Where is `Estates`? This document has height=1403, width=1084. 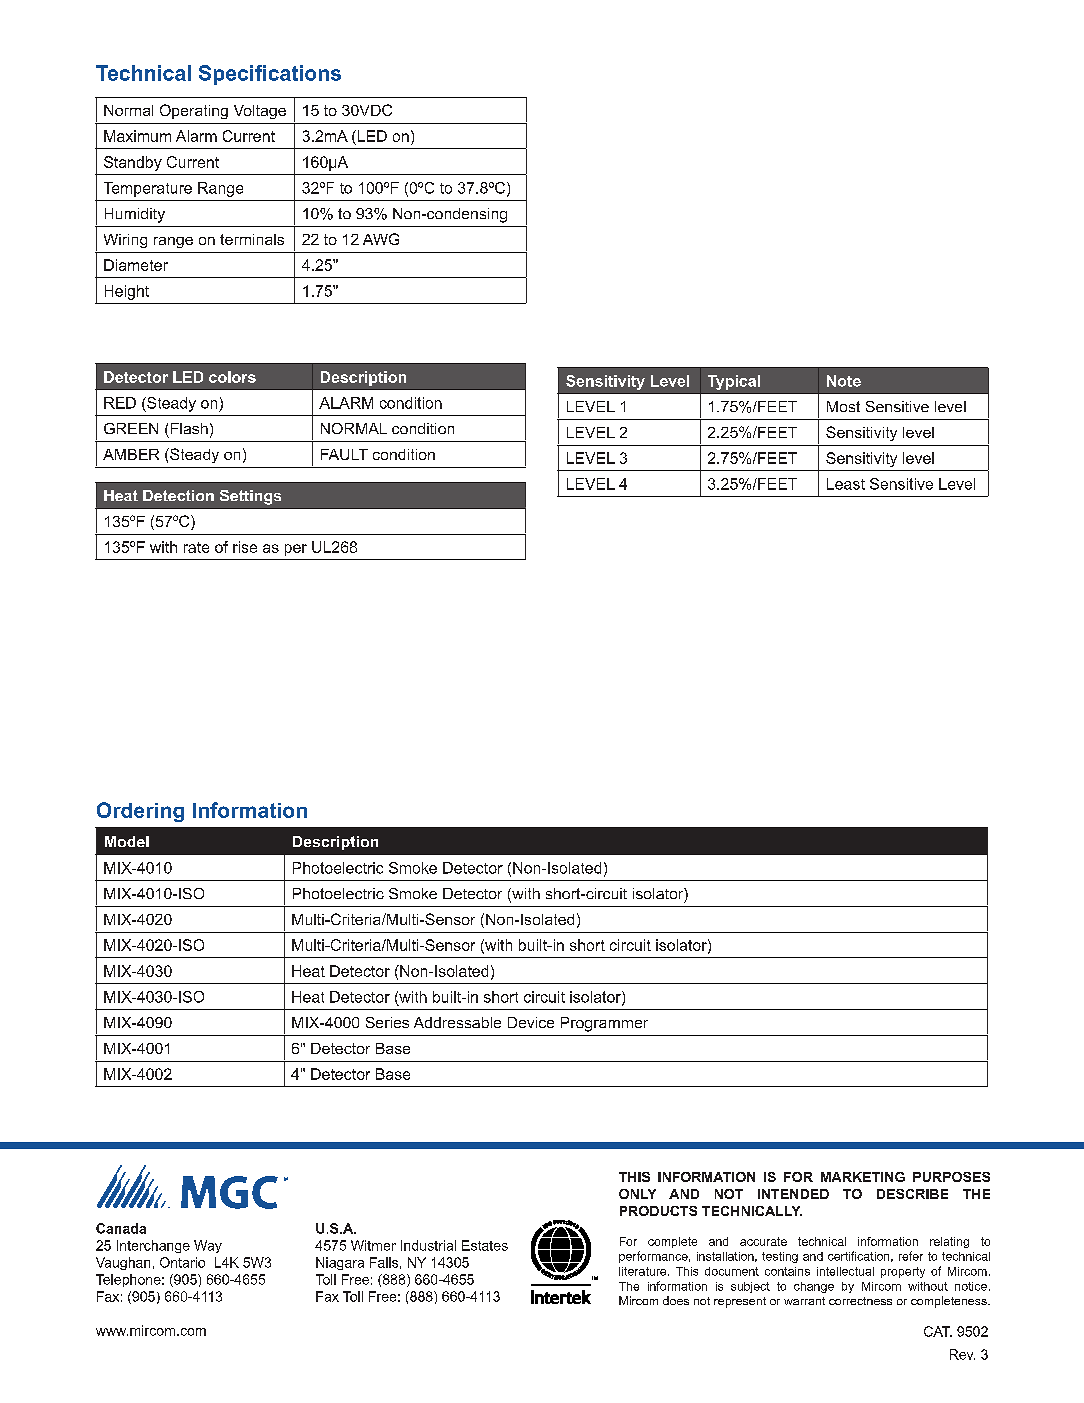
Estates is located at coordinates (485, 1245).
